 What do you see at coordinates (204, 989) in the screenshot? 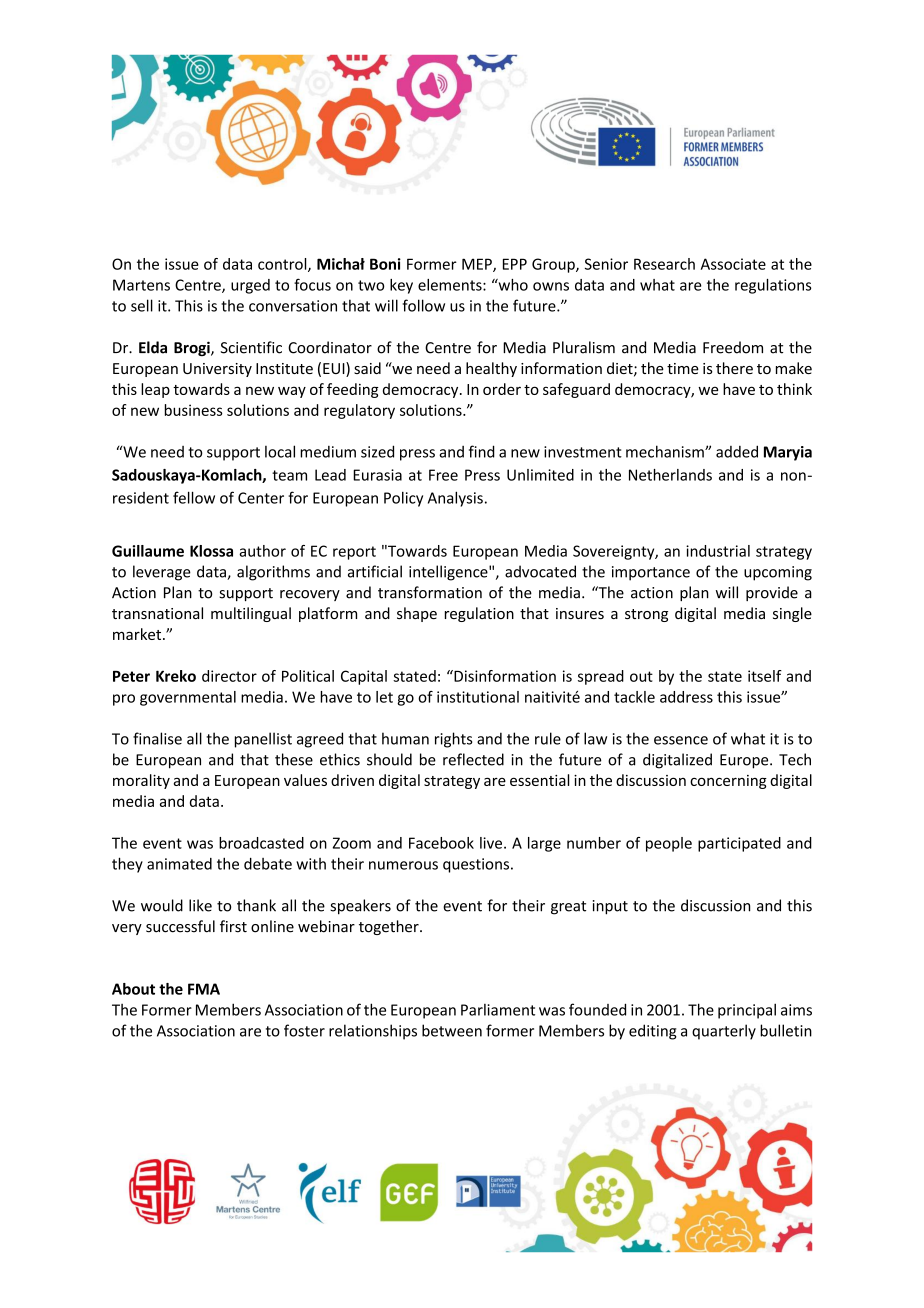
I see `FMA` at bounding box center [204, 989].
